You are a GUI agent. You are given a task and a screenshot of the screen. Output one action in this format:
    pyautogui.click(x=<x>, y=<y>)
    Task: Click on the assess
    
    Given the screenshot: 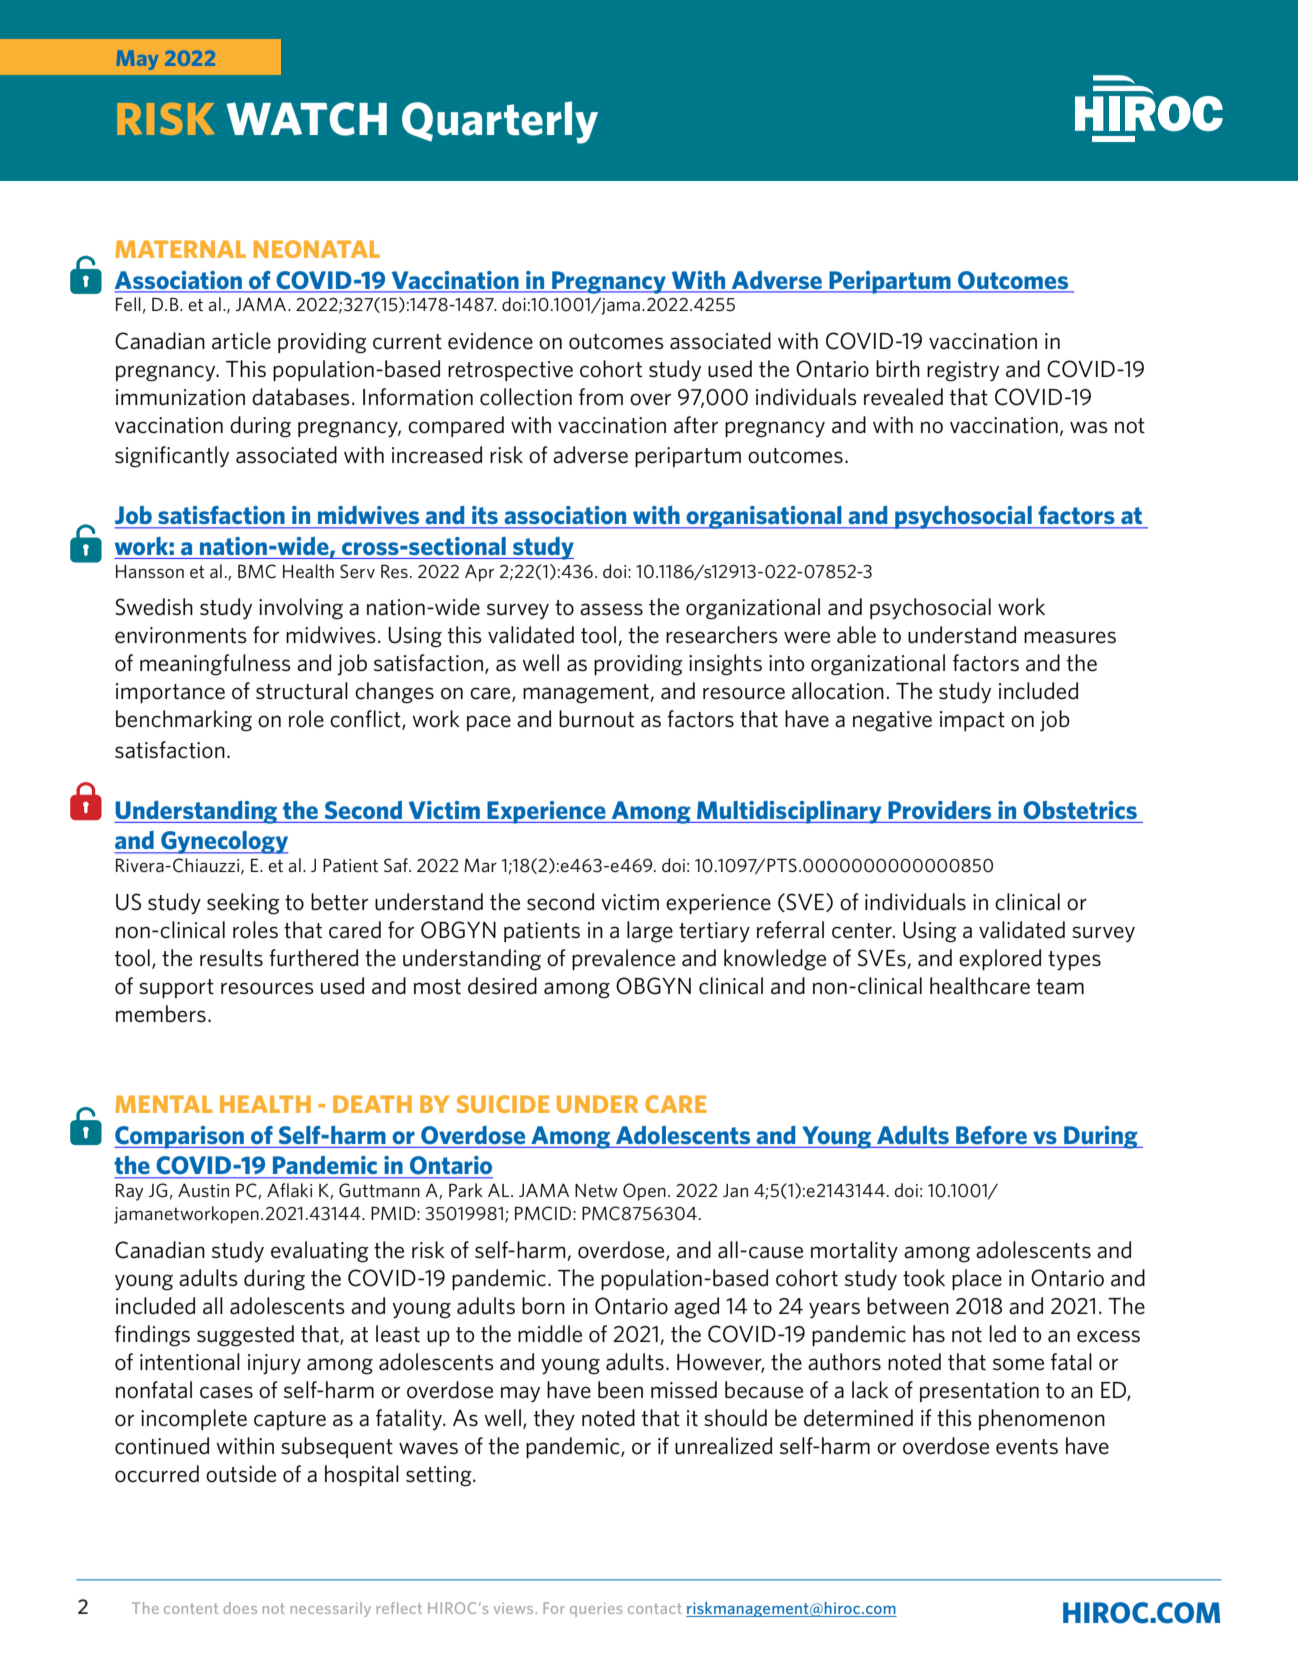 What is the action you would take?
    pyautogui.click(x=611, y=609)
